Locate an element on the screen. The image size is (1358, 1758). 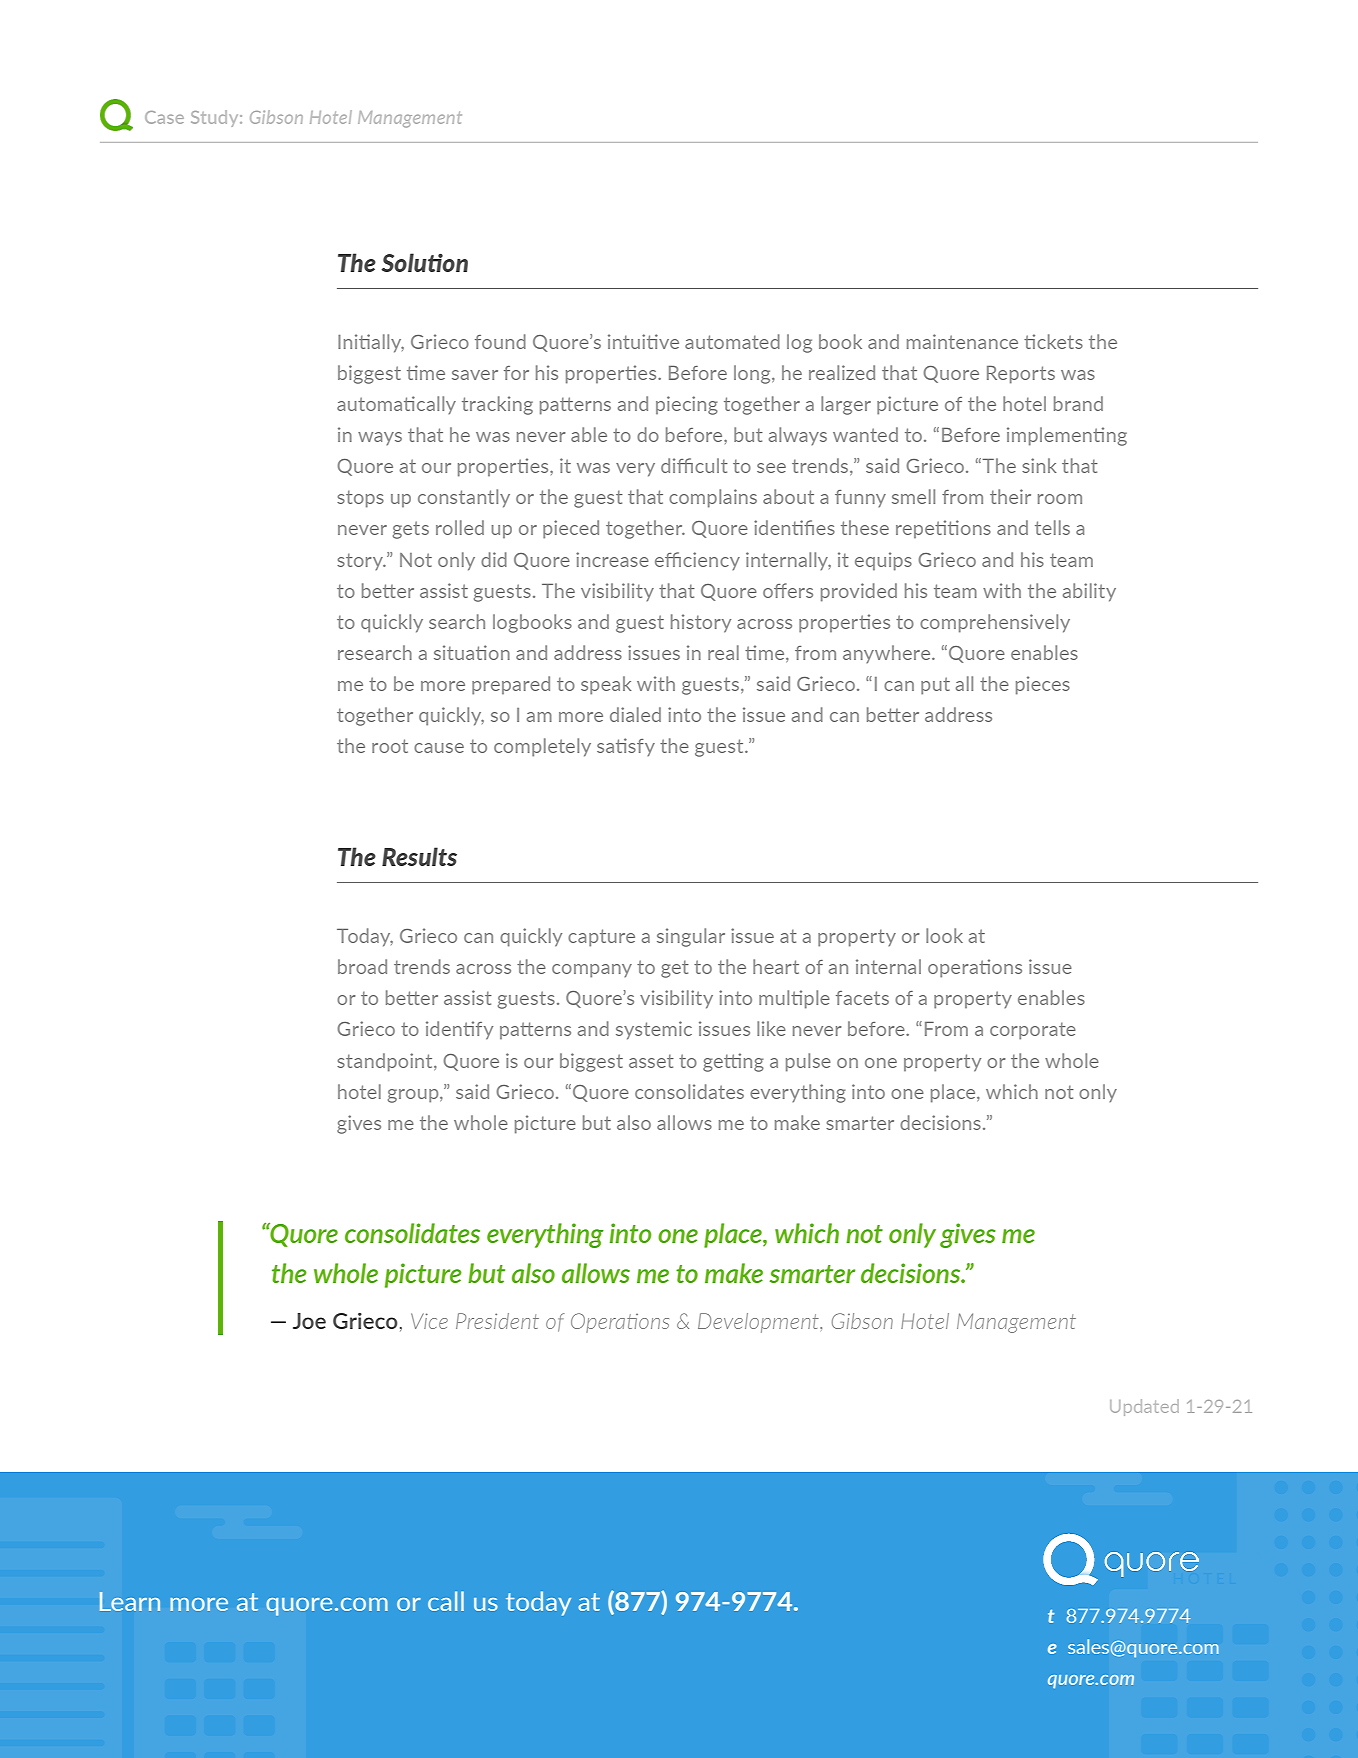
tickets is located at coordinates (1053, 341).
